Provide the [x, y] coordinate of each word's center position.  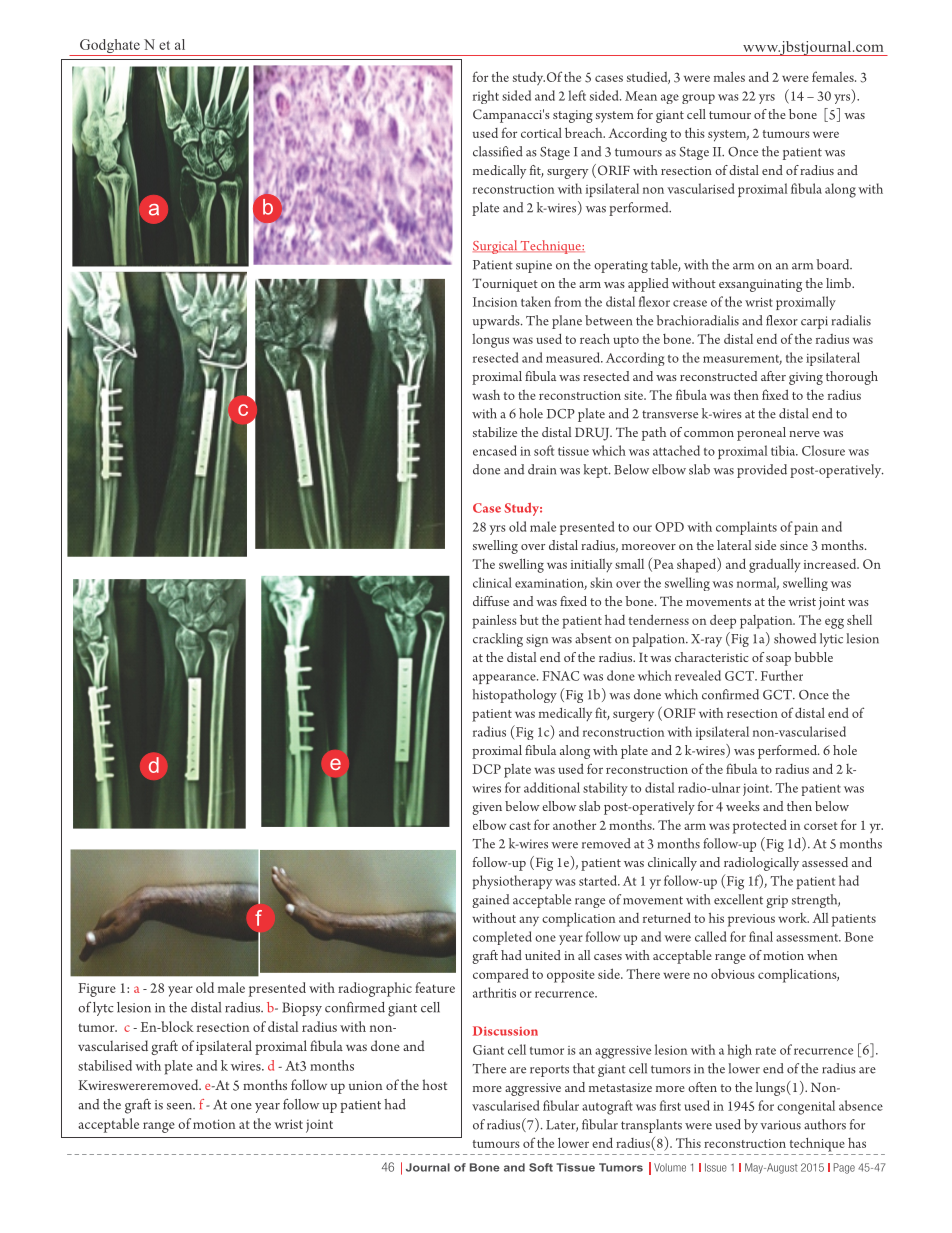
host [434, 1084]
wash [486, 395]
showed [795, 638]
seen [181, 1106]
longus [490, 341]
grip [777, 901]
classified [498, 151]
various [780, 1125]
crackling [498, 640]
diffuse [491, 601]
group [698, 99]
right [486, 97]
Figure [97, 990]
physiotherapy [512, 882]
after [773, 376]
